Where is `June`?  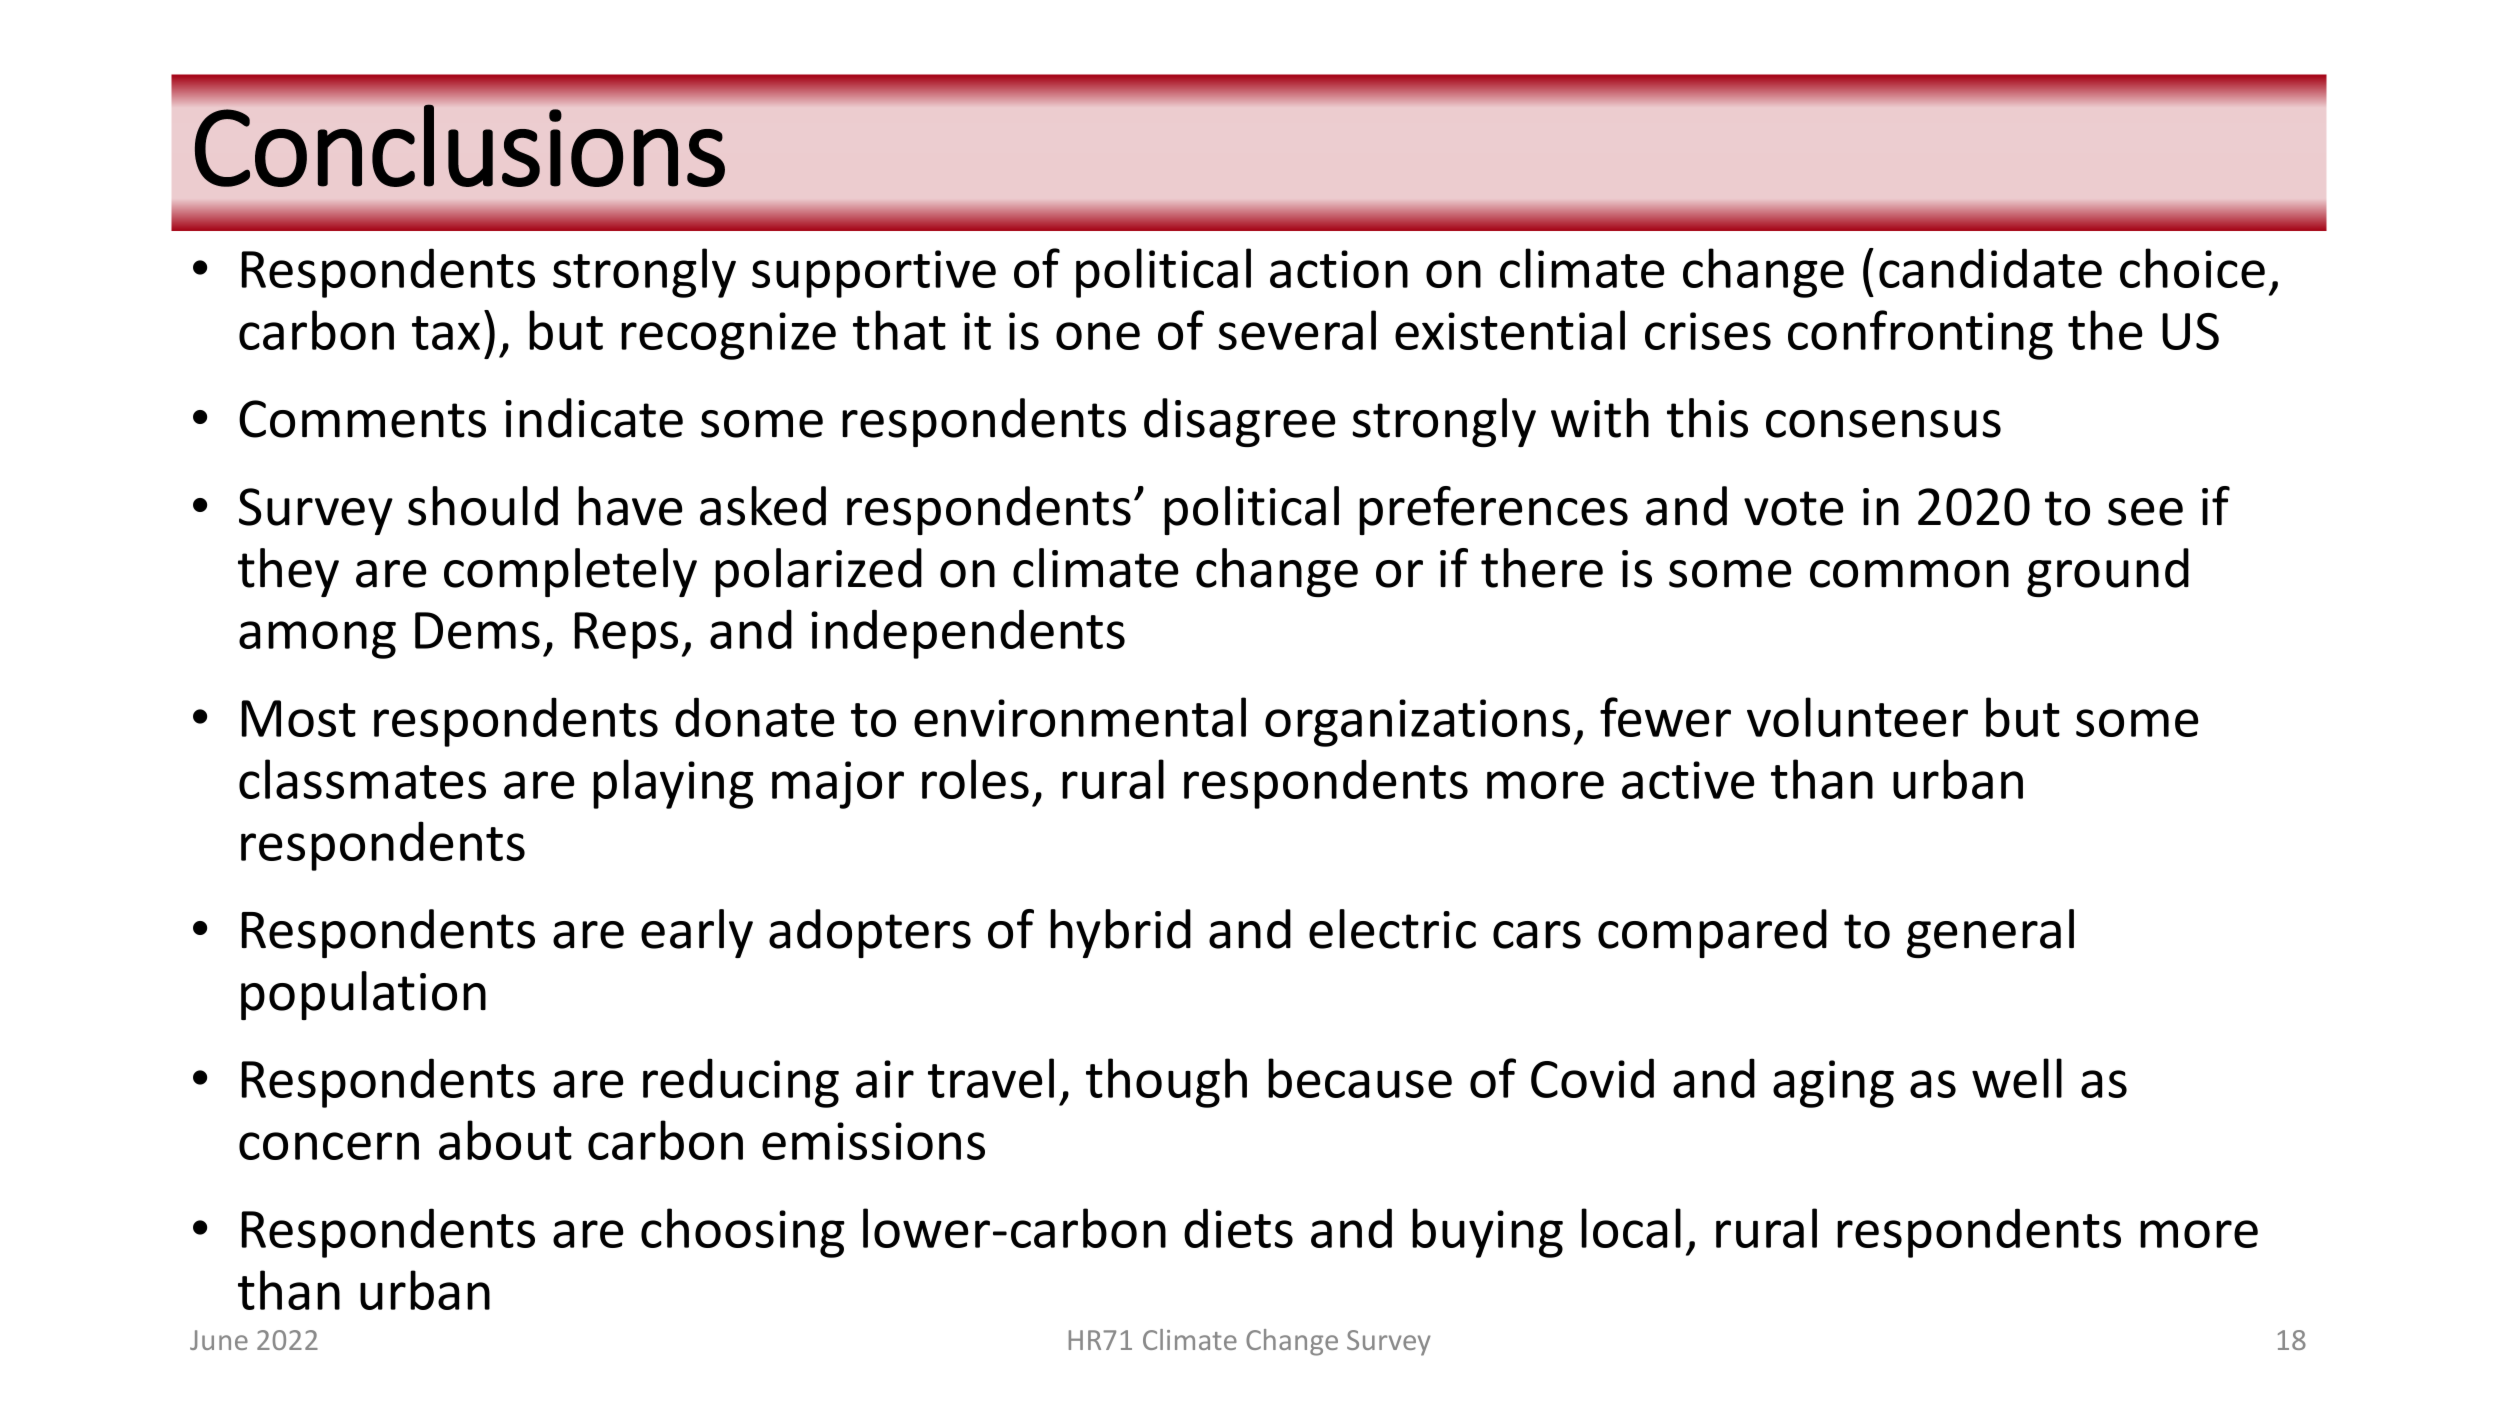 June is located at coordinates (219, 1340).
